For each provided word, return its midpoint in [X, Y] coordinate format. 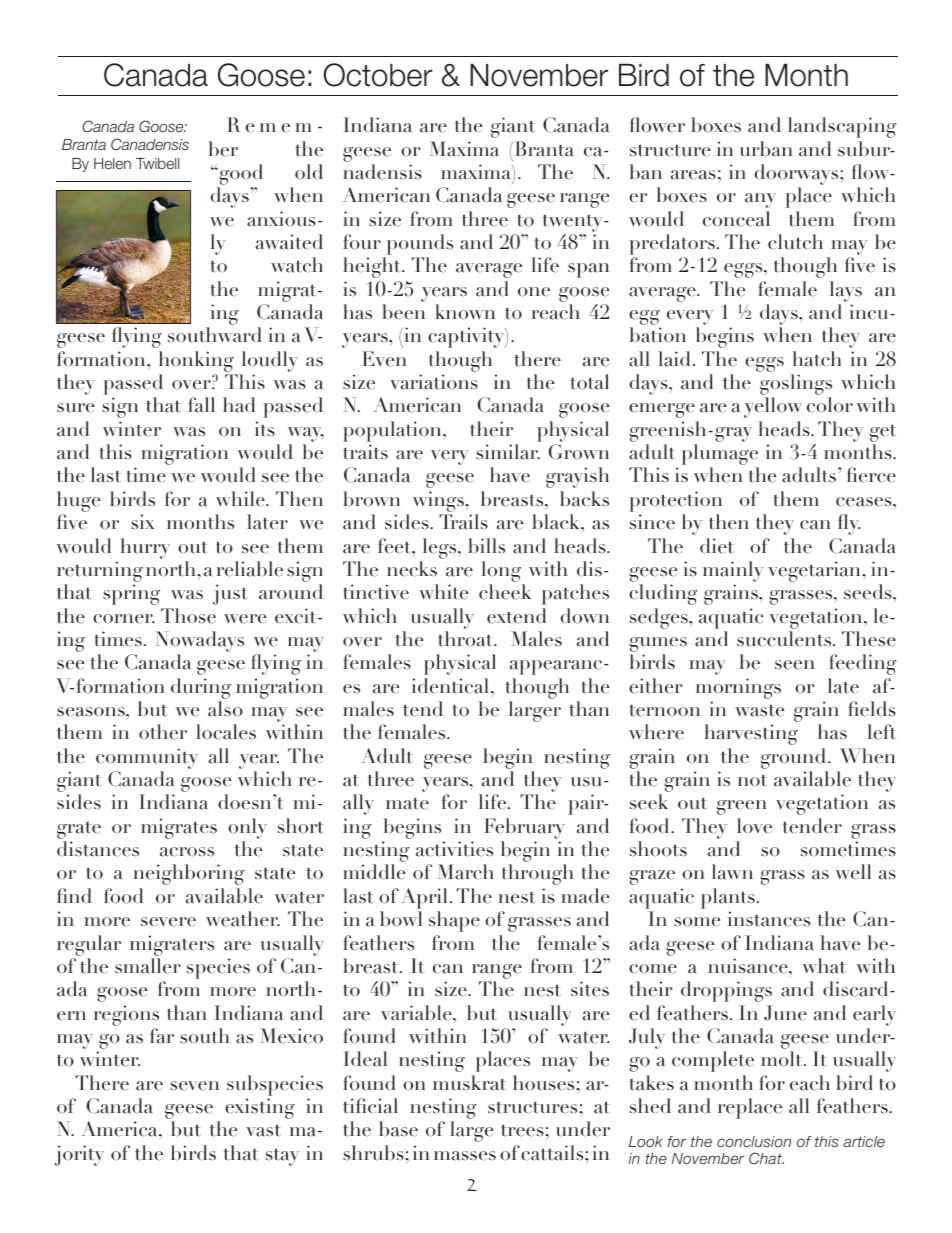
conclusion [754, 1141]
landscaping [842, 127]
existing [260, 1108]
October [378, 75]
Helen [112, 163]
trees [523, 1131]
